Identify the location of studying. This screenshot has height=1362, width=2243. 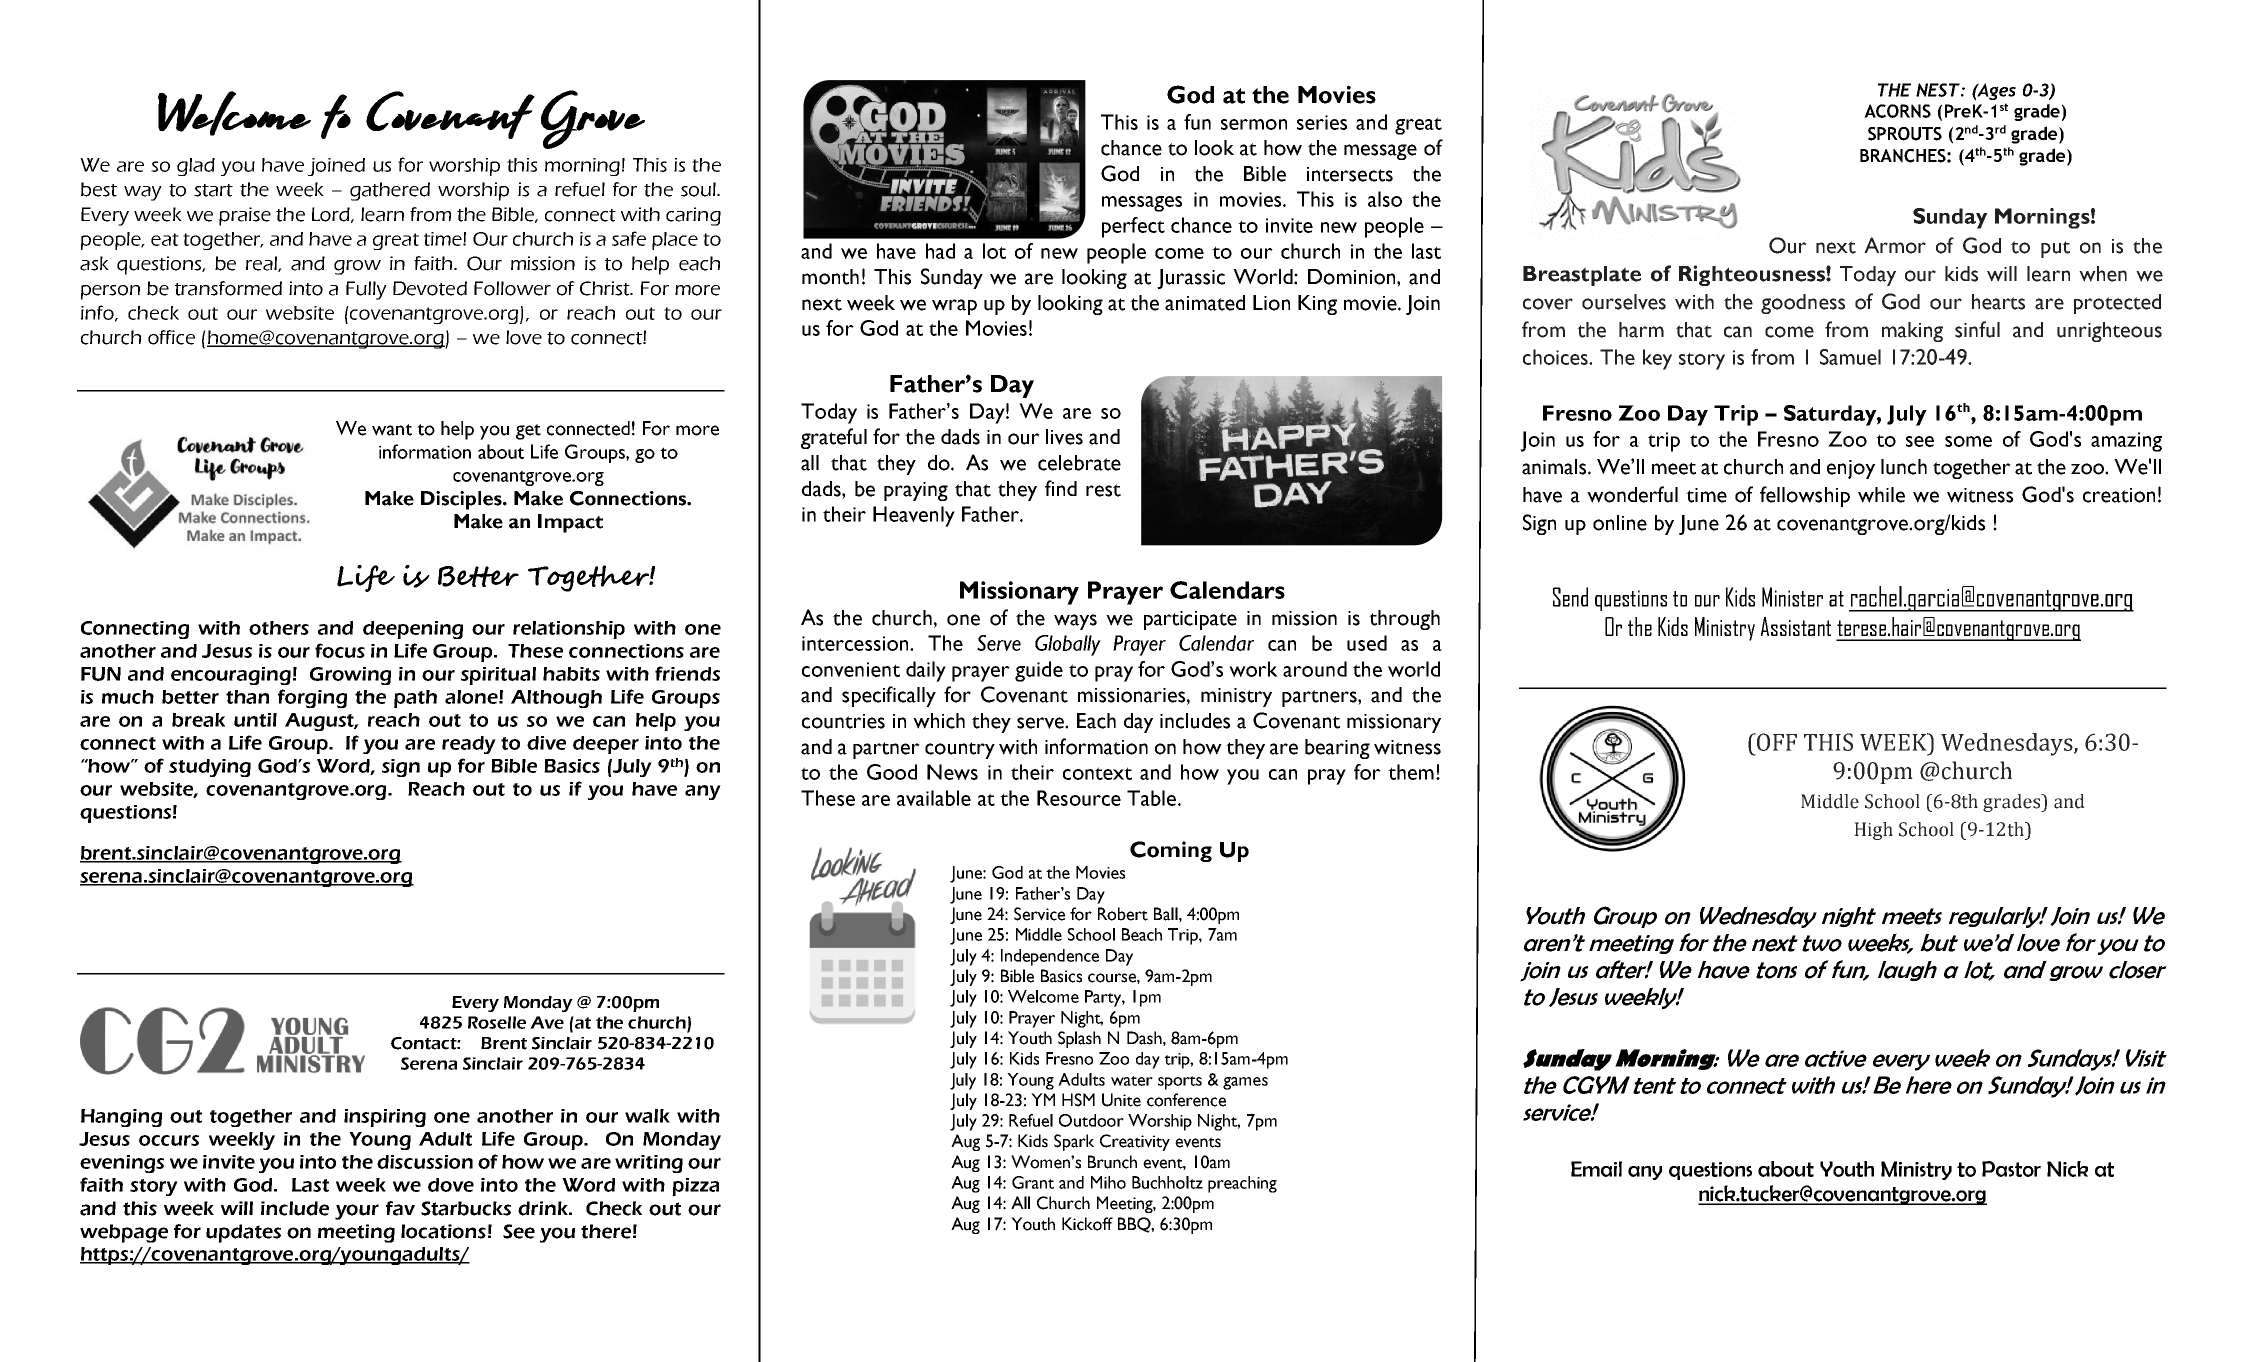
(210, 768).
